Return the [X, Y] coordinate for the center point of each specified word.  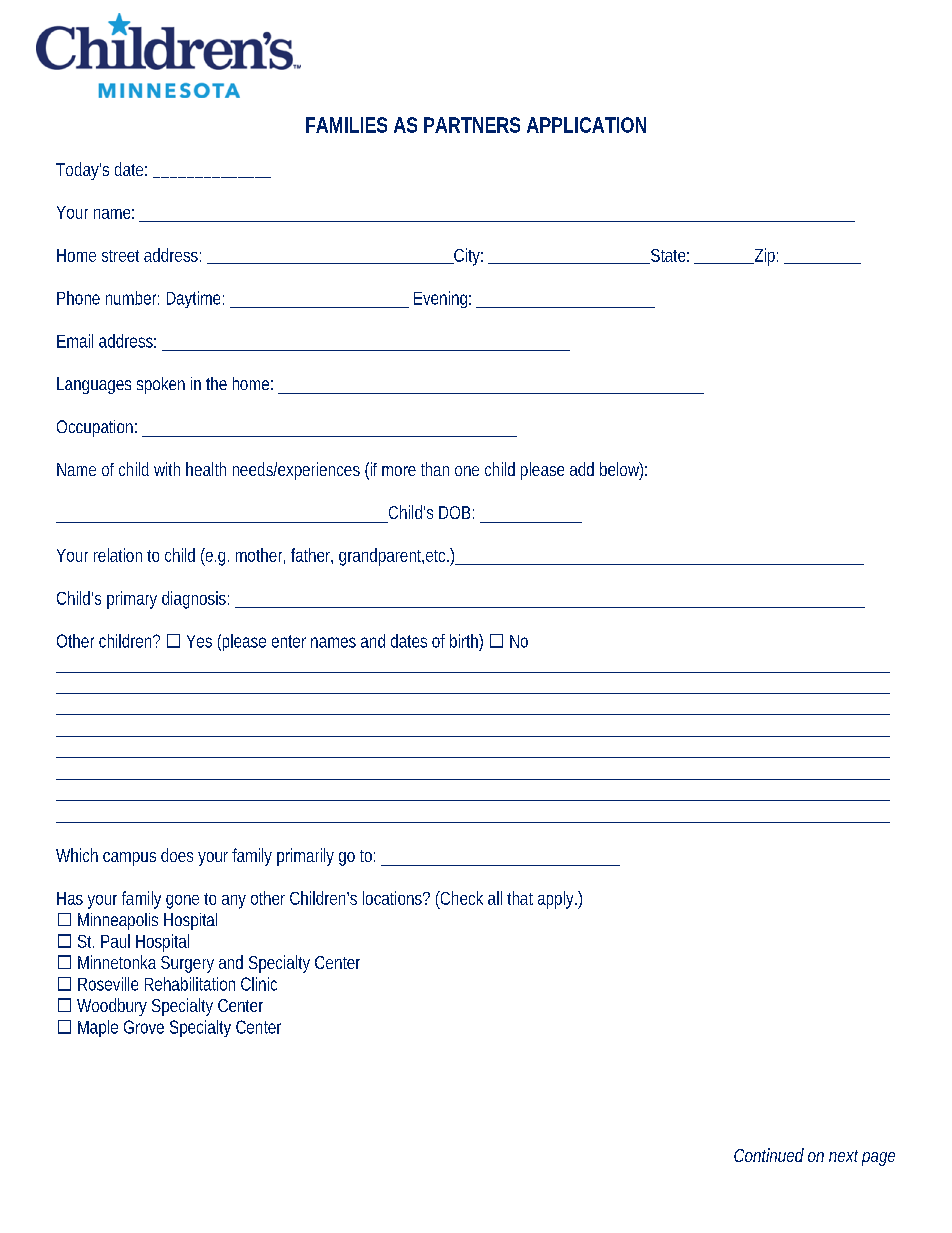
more [399, 471]
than [435, 469]
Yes [199, 641]
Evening [440, 299]
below [620, 469]
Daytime [193, 299]
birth [464, 641]
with [167, 469]
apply [555, 900]
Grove [144, 1027]
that [520, 898]
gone [182, 902]
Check [460, 898]
